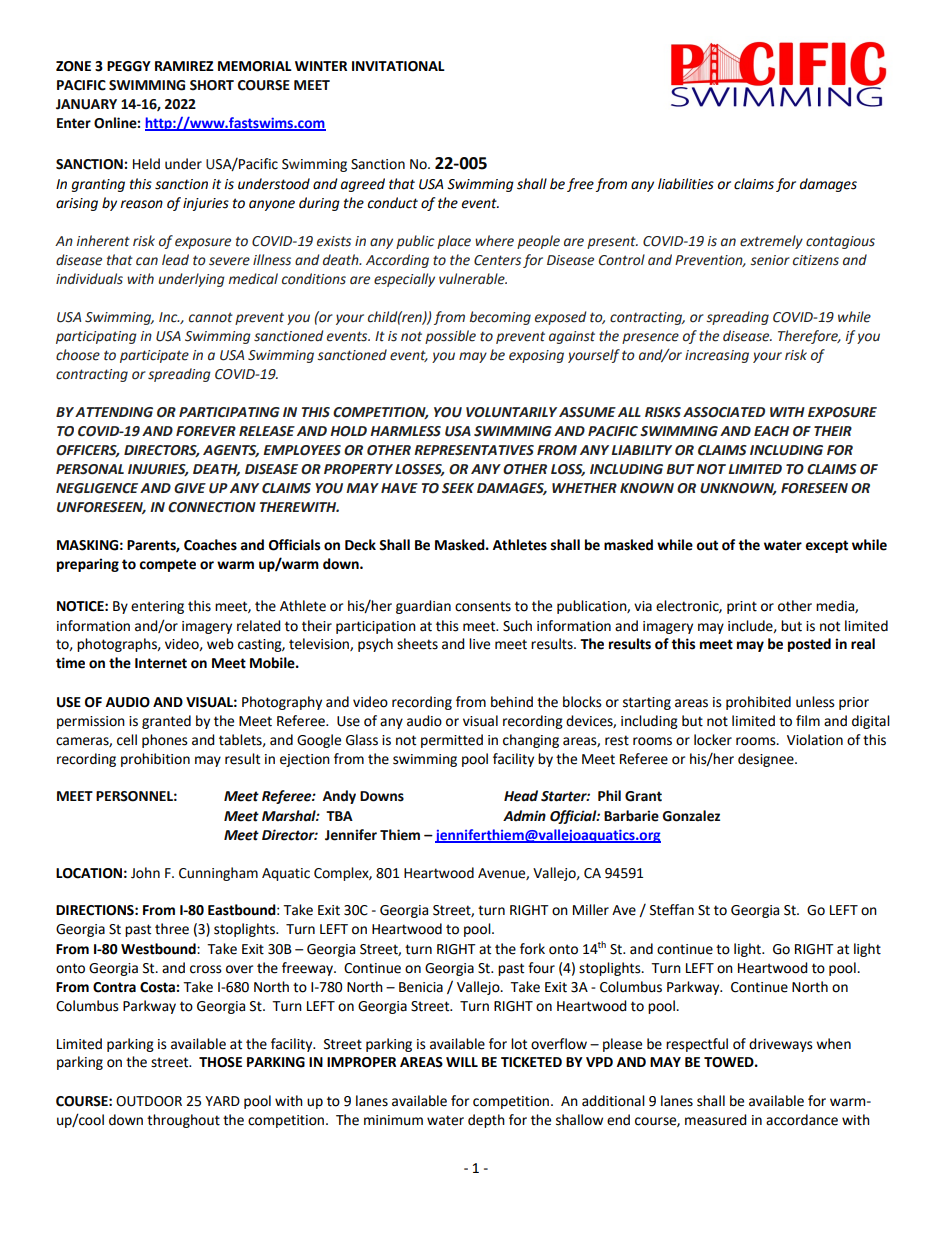  Describe the element at coordinates (398, 66) in the page. I see `INVITATIONAL` at that location.
